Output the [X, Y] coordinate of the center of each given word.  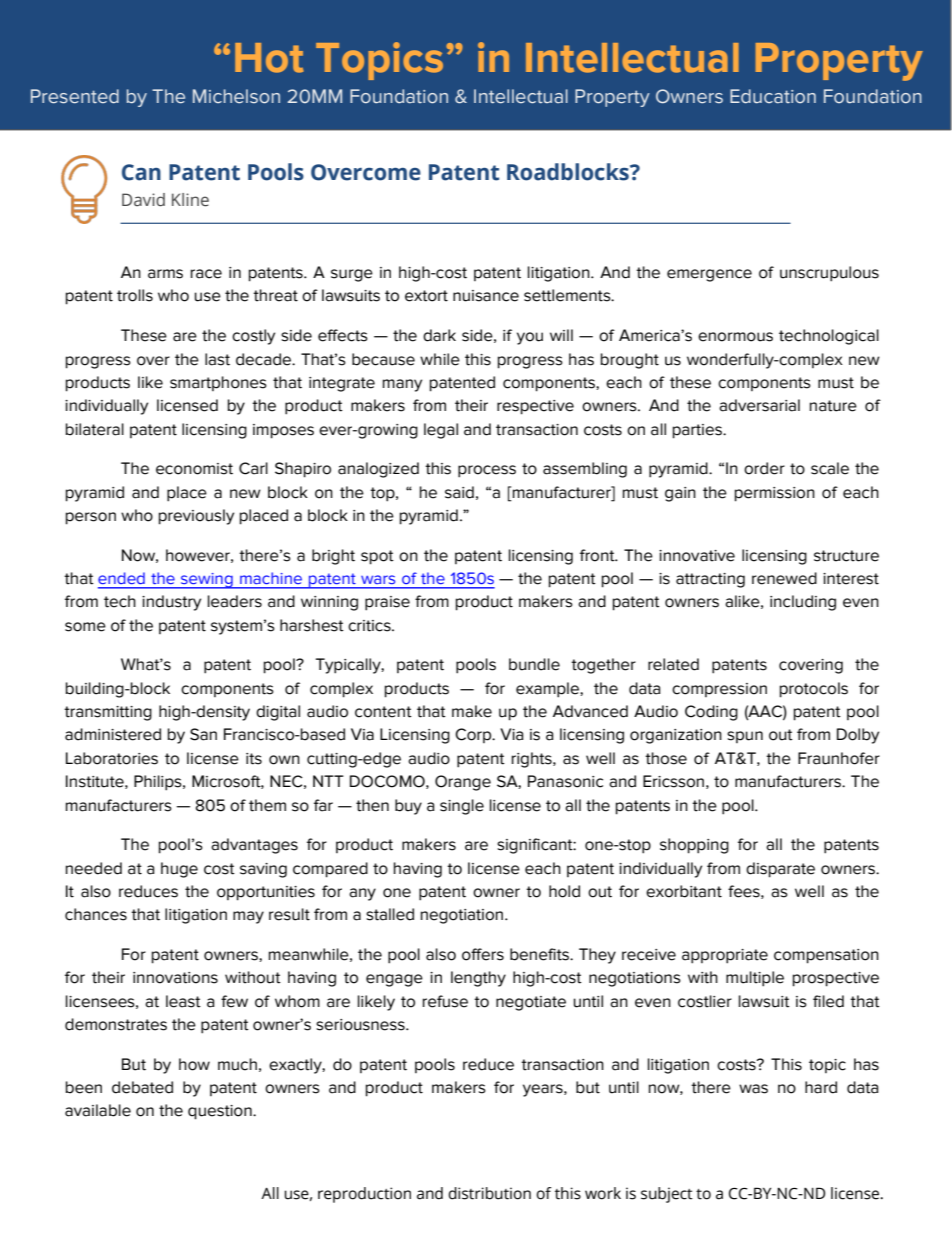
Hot [269, 58]
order [764, 468]
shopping [694, 846]
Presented [75, 96]
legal [441, 431]
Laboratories [112, 758]
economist [194, 469]
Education [773, 96]
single [462, 807]
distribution [489, 1193]
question [221, 1112]
